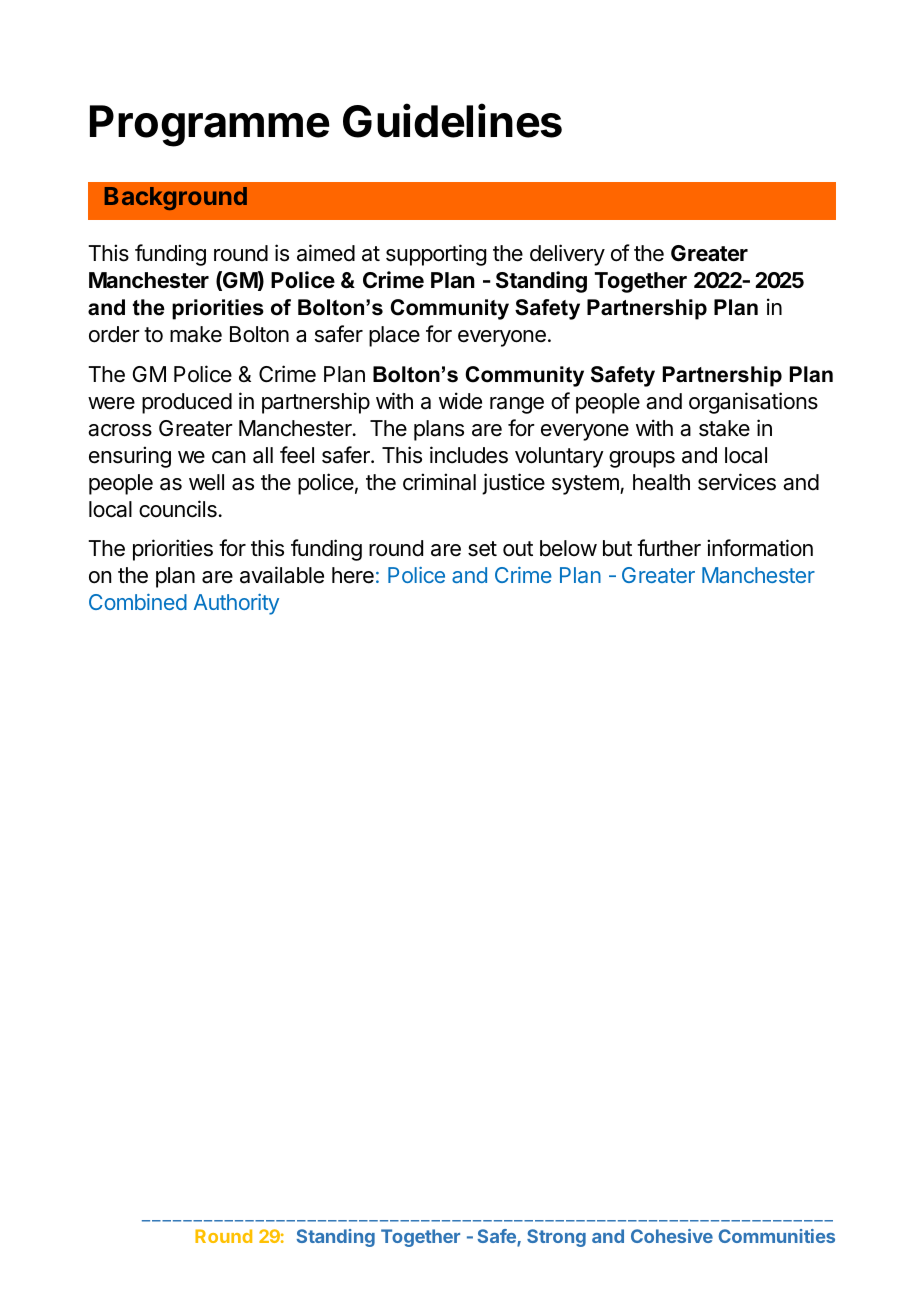 The height and width of the page is (1308, 924). Describe the element at coordinates (196, 334) in the page. I see `make` at that location.
